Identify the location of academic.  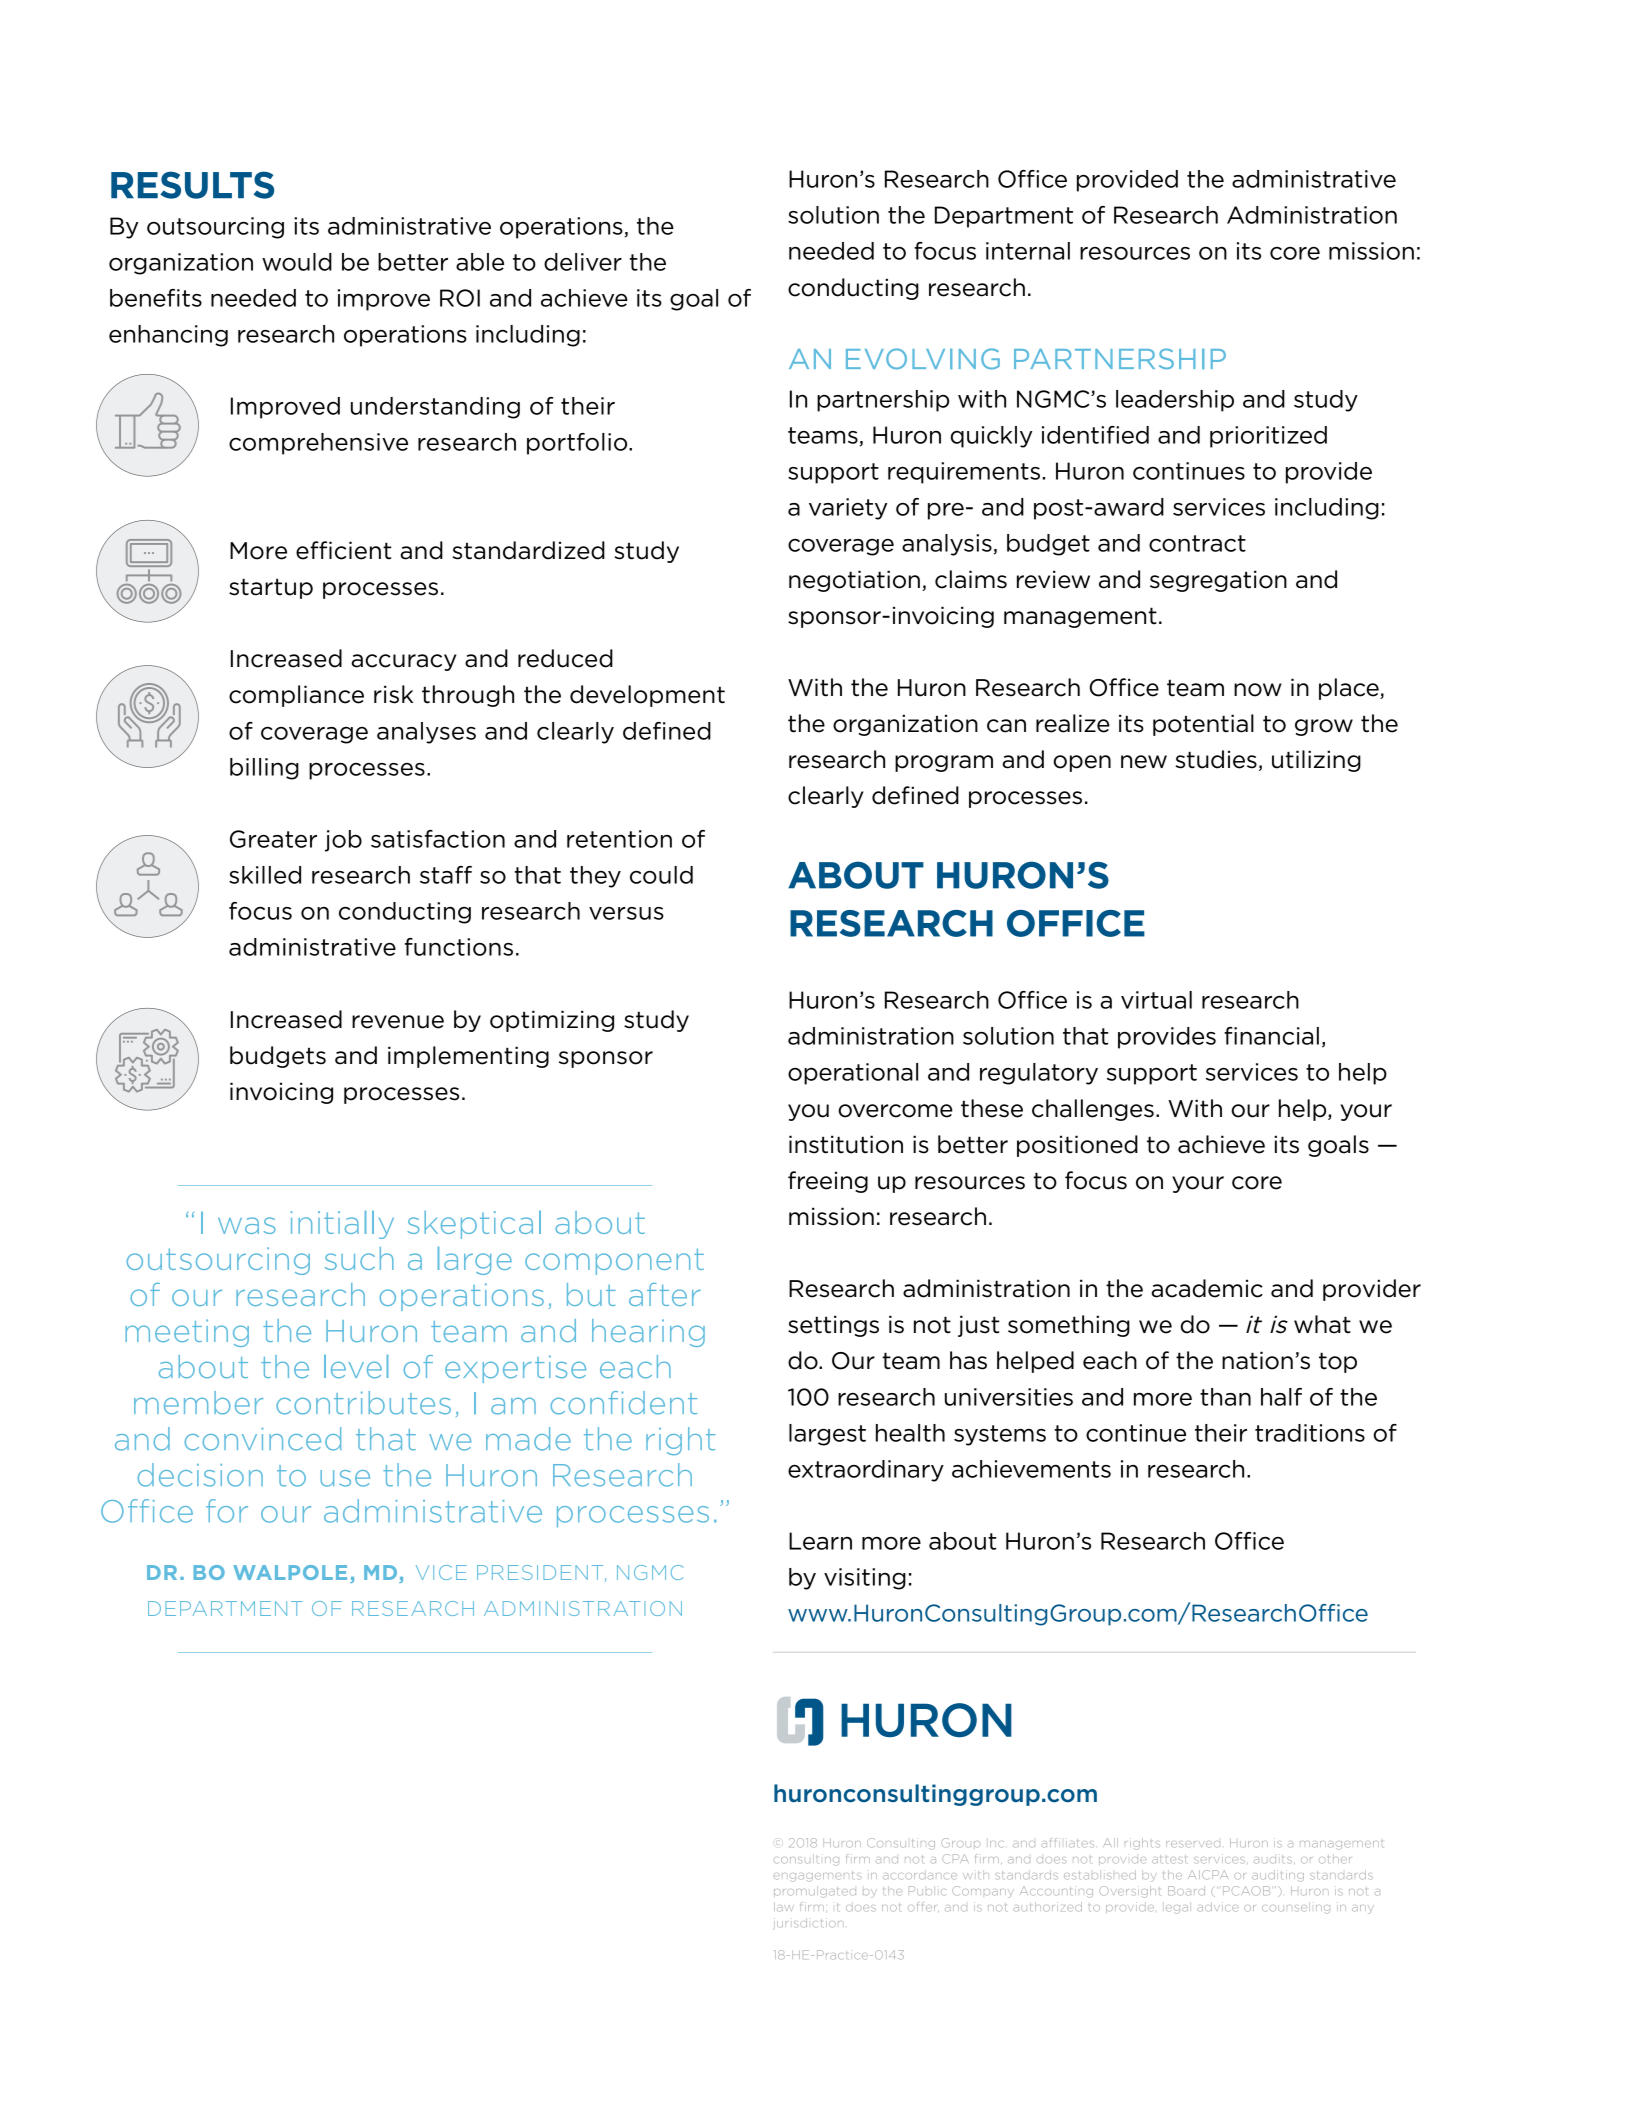
(1207, 1288).
